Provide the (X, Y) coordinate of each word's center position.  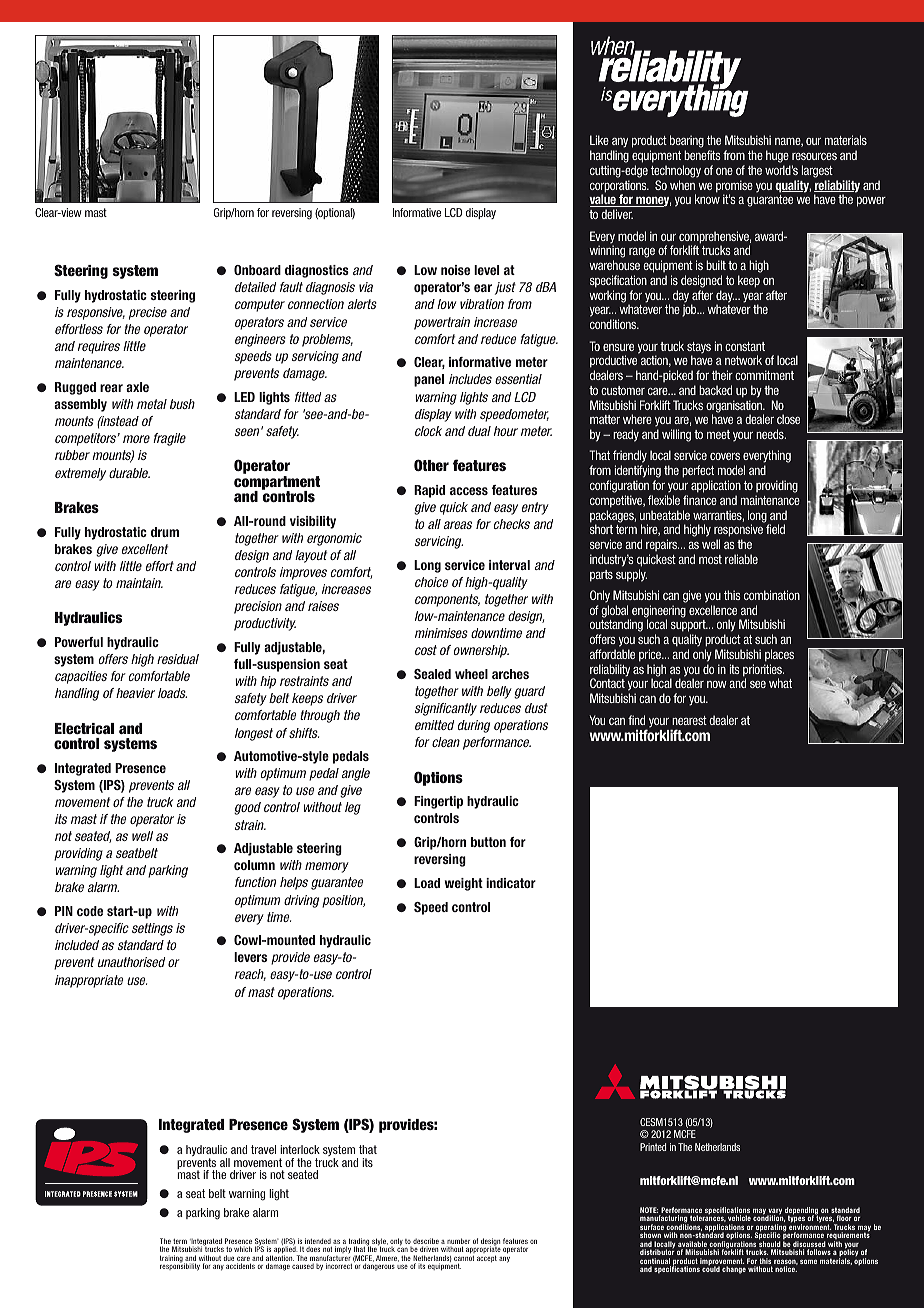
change (734, 1270)
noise (455, 270)
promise (734, 187)
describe (426, 1242)
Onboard (257, 270)
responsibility (180, 1266)
